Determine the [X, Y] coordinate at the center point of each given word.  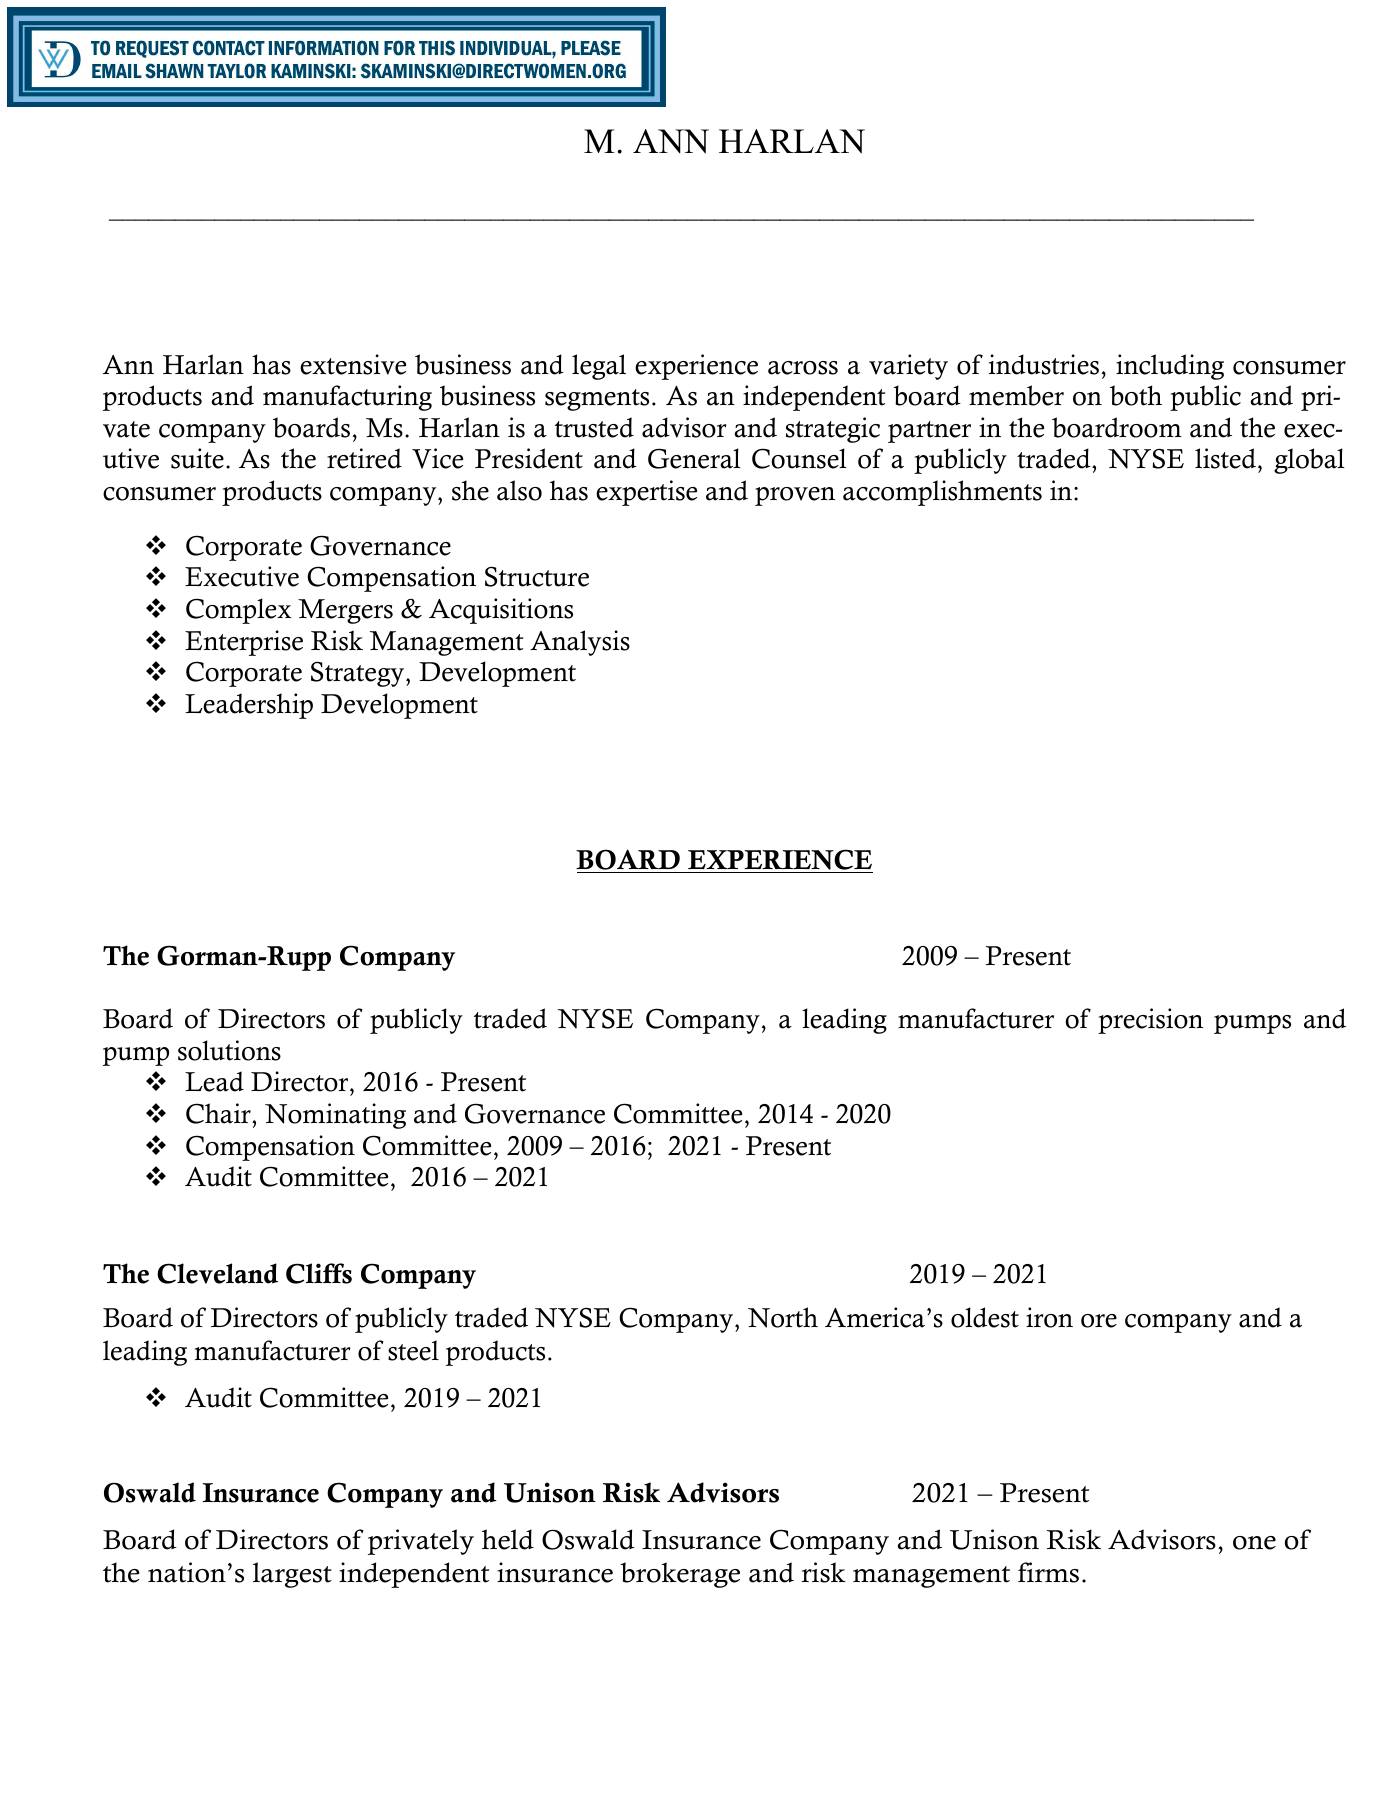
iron [1049, 1317]
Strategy [359, 674]
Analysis [580, 643]
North [783, 1317]
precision [1150, 1021]
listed [1225, 458]
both [1136, 395]
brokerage [680, 1575]
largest [292, 1575]
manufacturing [347, 398]
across [803, 368]
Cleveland [217, 1273]
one [1254, 1543]
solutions [229, 1050]
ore [1099, 1321]
